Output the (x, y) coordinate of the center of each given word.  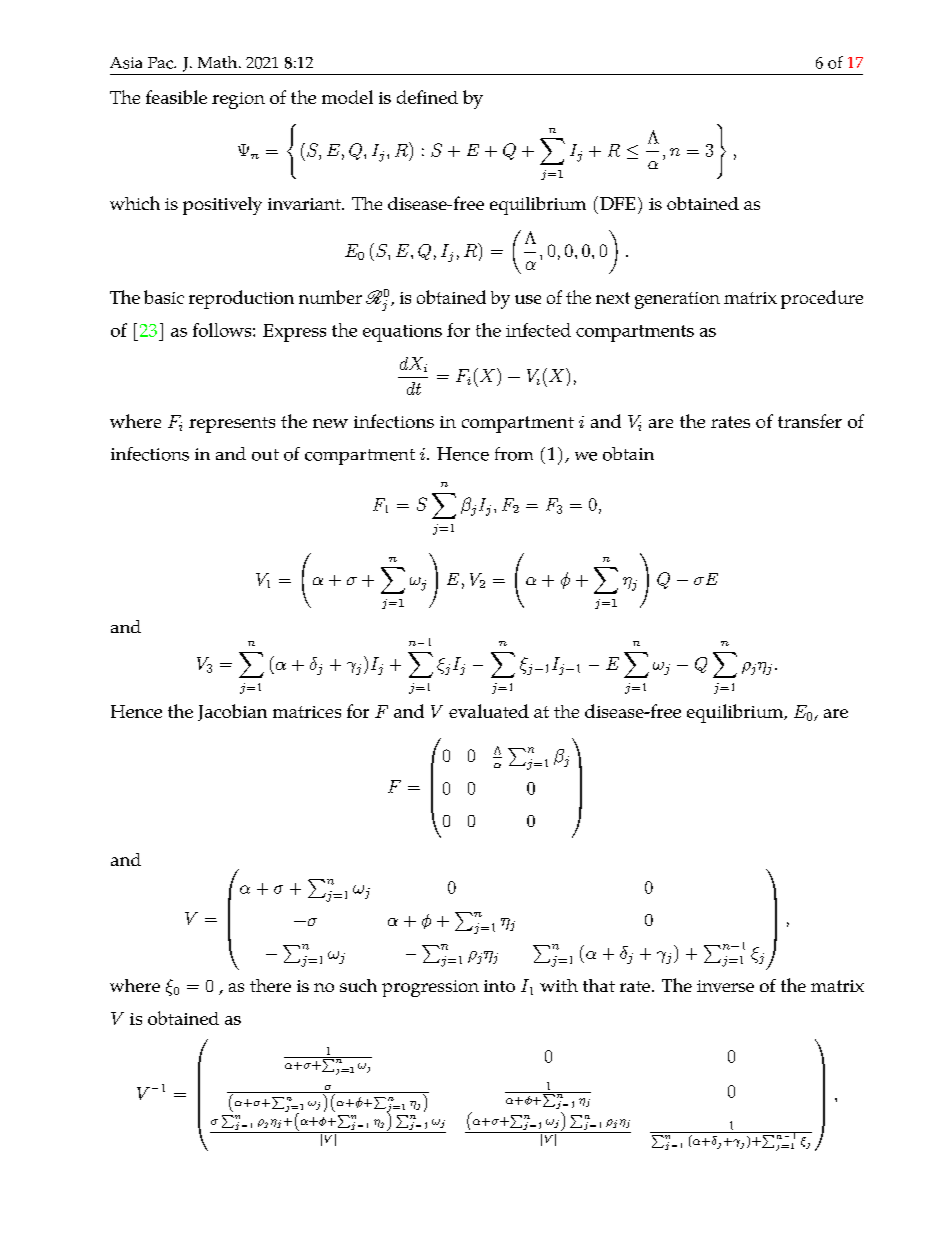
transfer (810, 421)
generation (677, 300)
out (265, 455)
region (238, 100)
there (270, 985)
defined (427, 97)
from (514, 454)
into (499, 986)
